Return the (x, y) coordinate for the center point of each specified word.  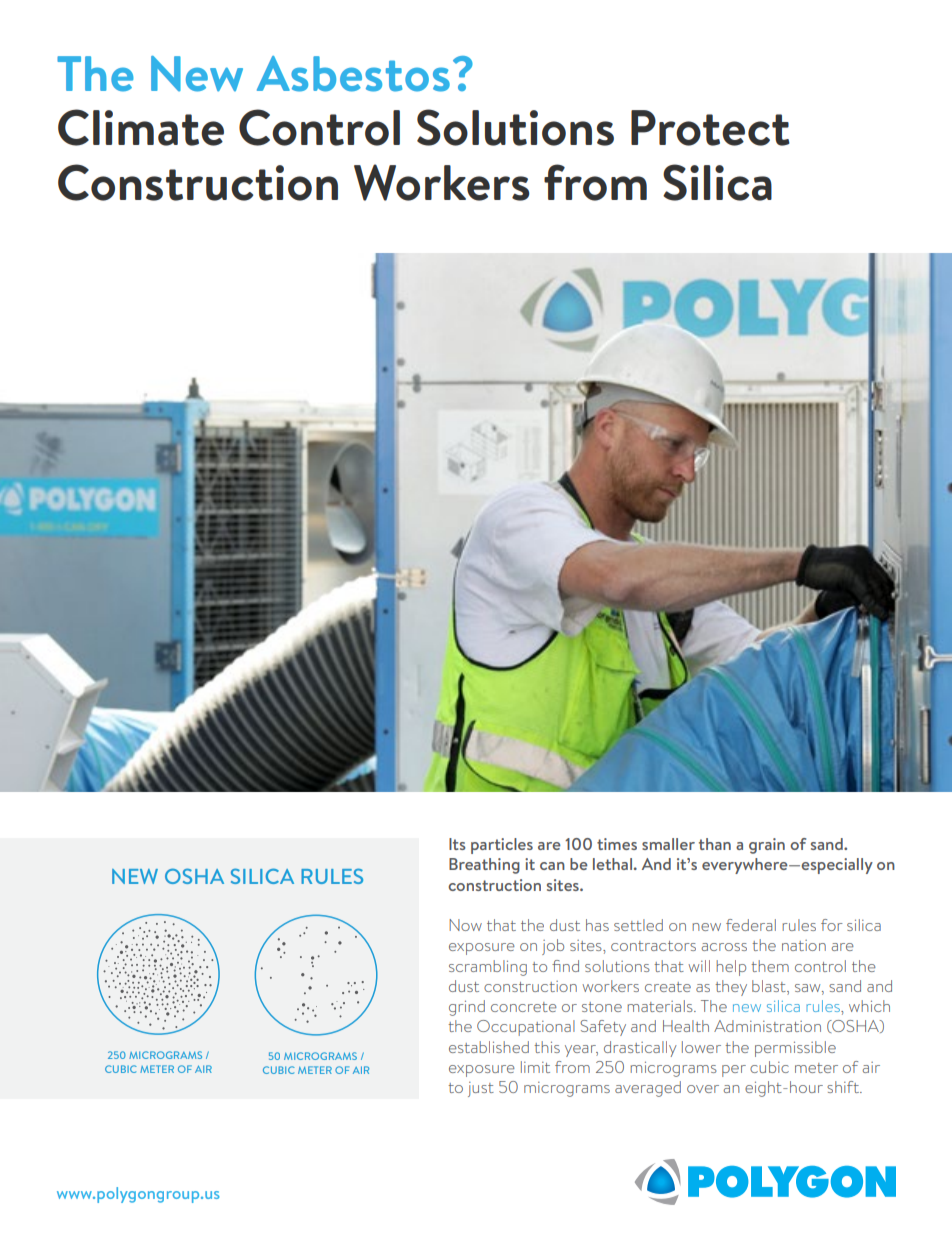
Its (457, 844)
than (715, 844)
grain (767, 846)
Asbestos (353, 74)
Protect (710, 128)
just (481, 1089)
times (617, 844)
